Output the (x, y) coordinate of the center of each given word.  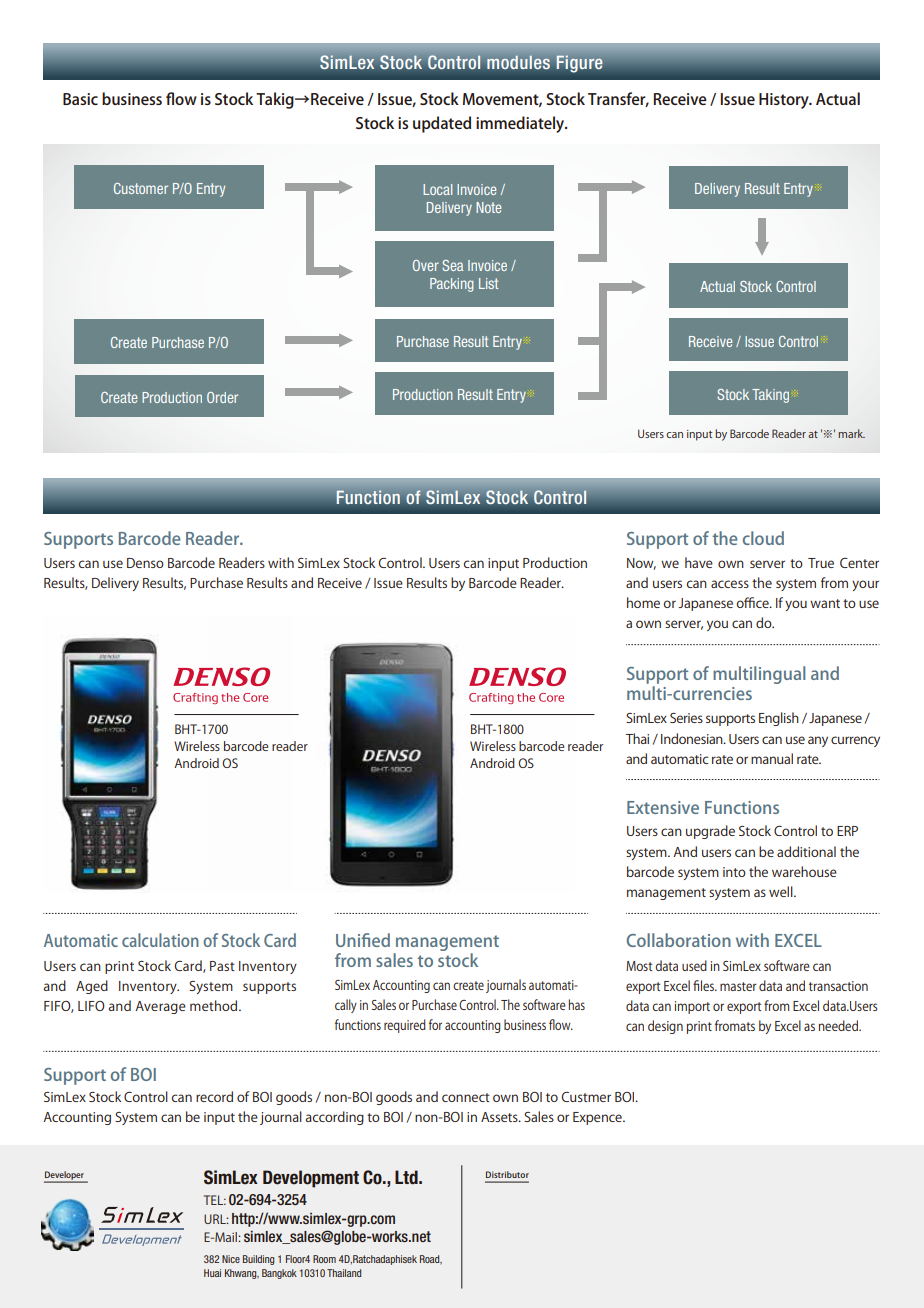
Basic (80, 99)
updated (442, 124)
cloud (763, 538)
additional (806, 851)
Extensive (663, 807)
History (785, 101)
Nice (231, 1259)
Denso (145, 563)
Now (641, 564)
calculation (160, 940)
